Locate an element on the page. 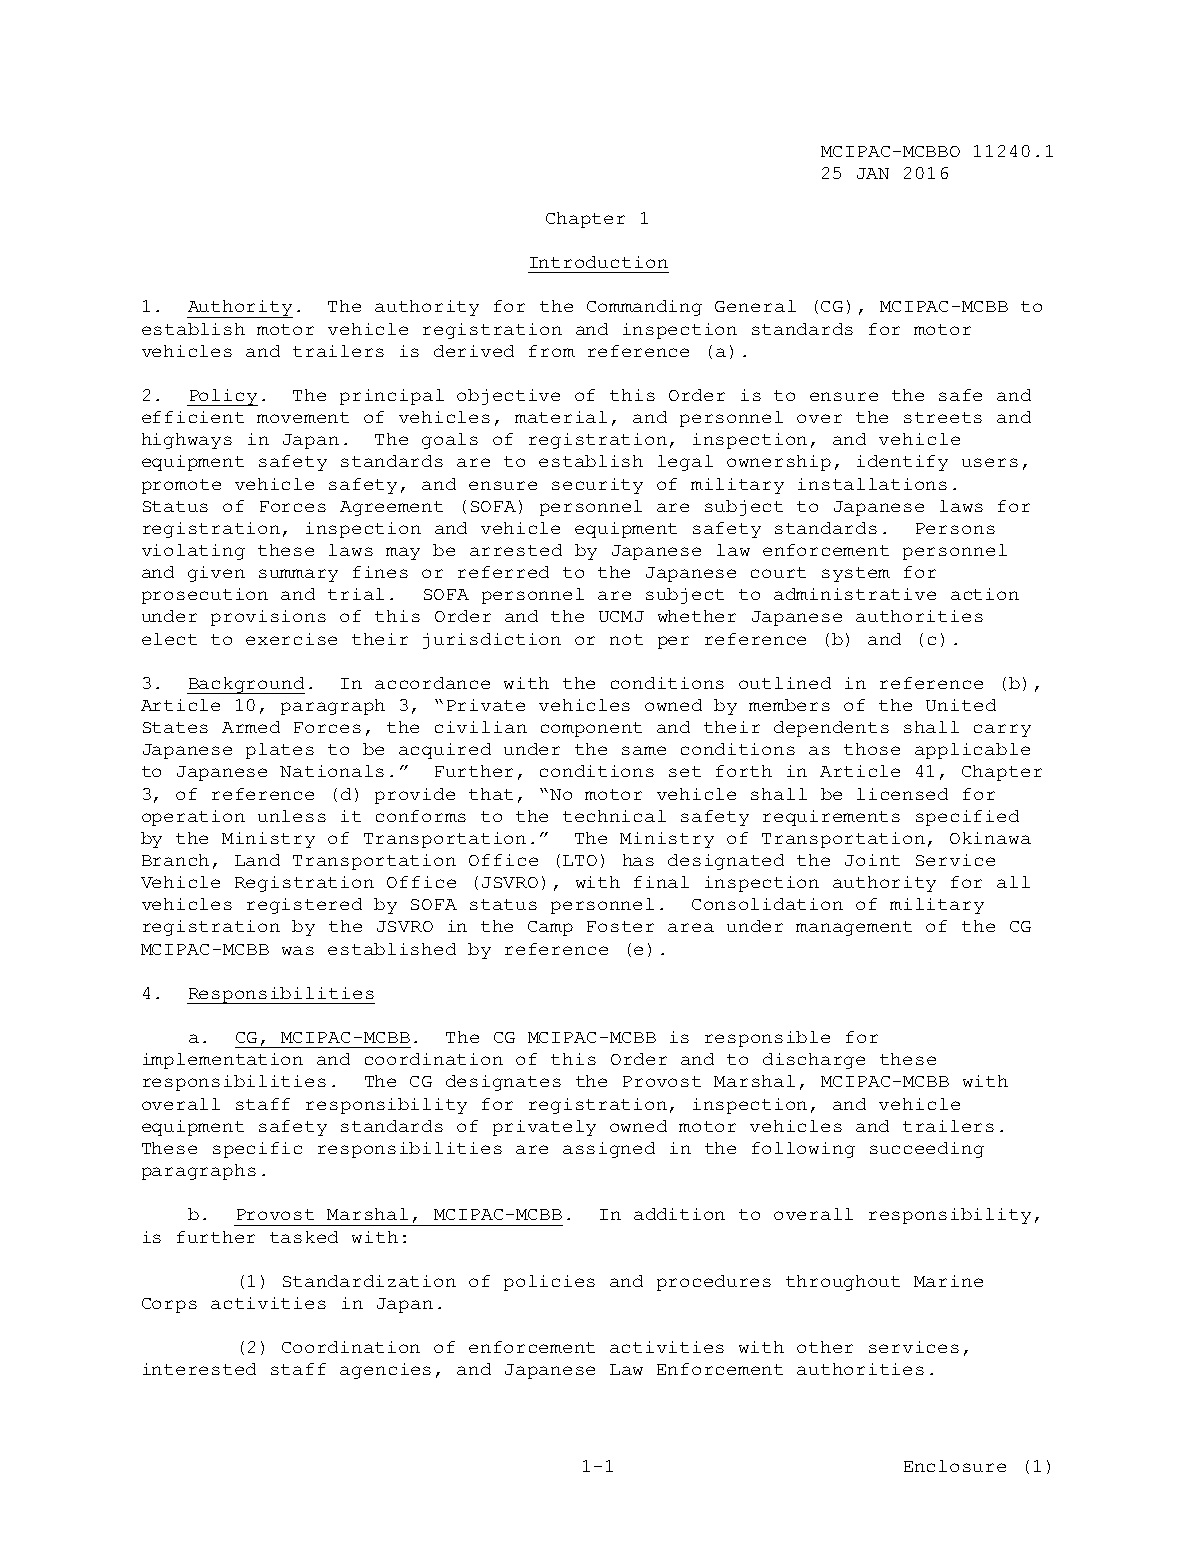 The width and height of the image is (1196, 1548). Policy is located at coordinates (222, 397).
